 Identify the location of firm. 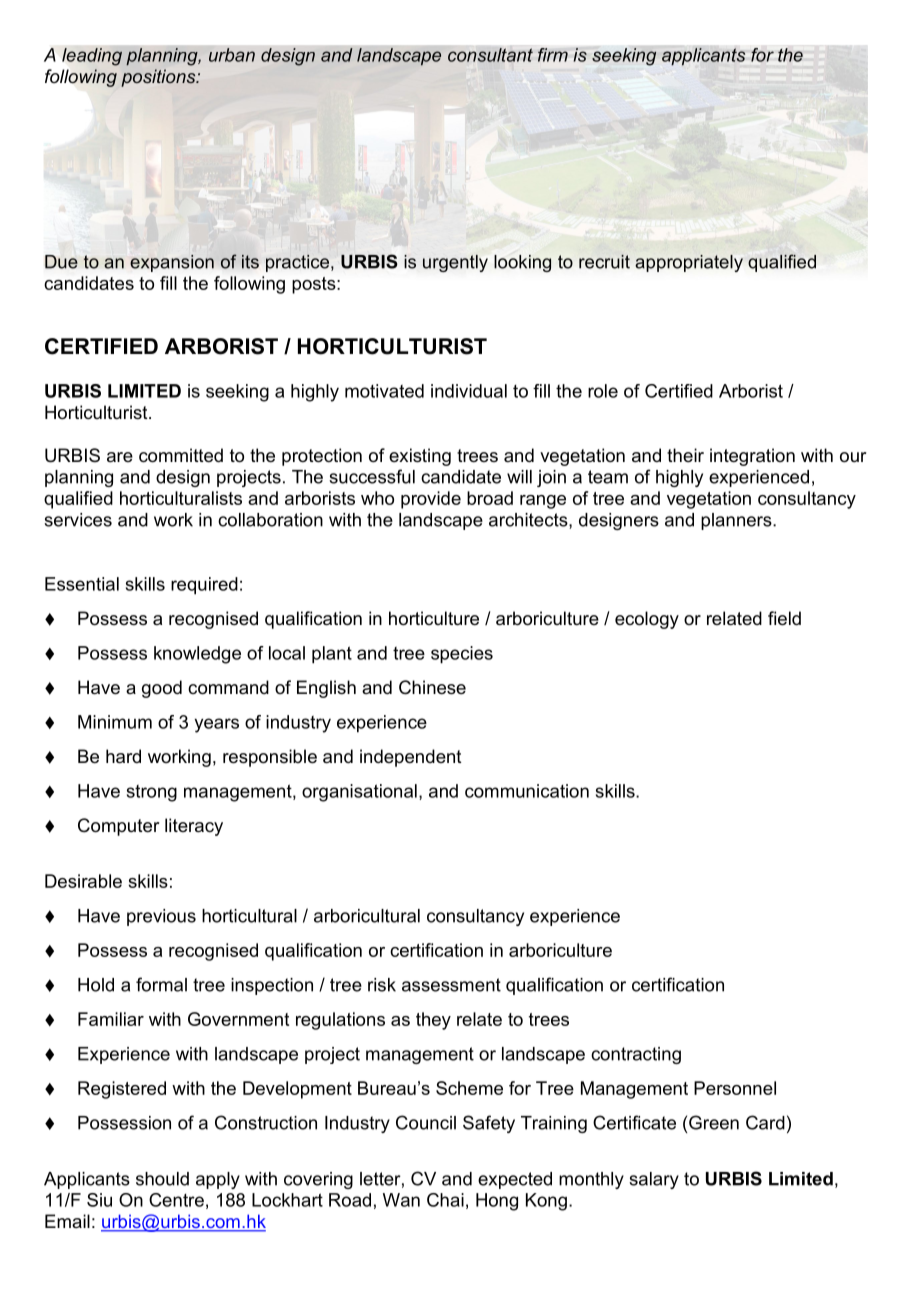
(553, 55).
